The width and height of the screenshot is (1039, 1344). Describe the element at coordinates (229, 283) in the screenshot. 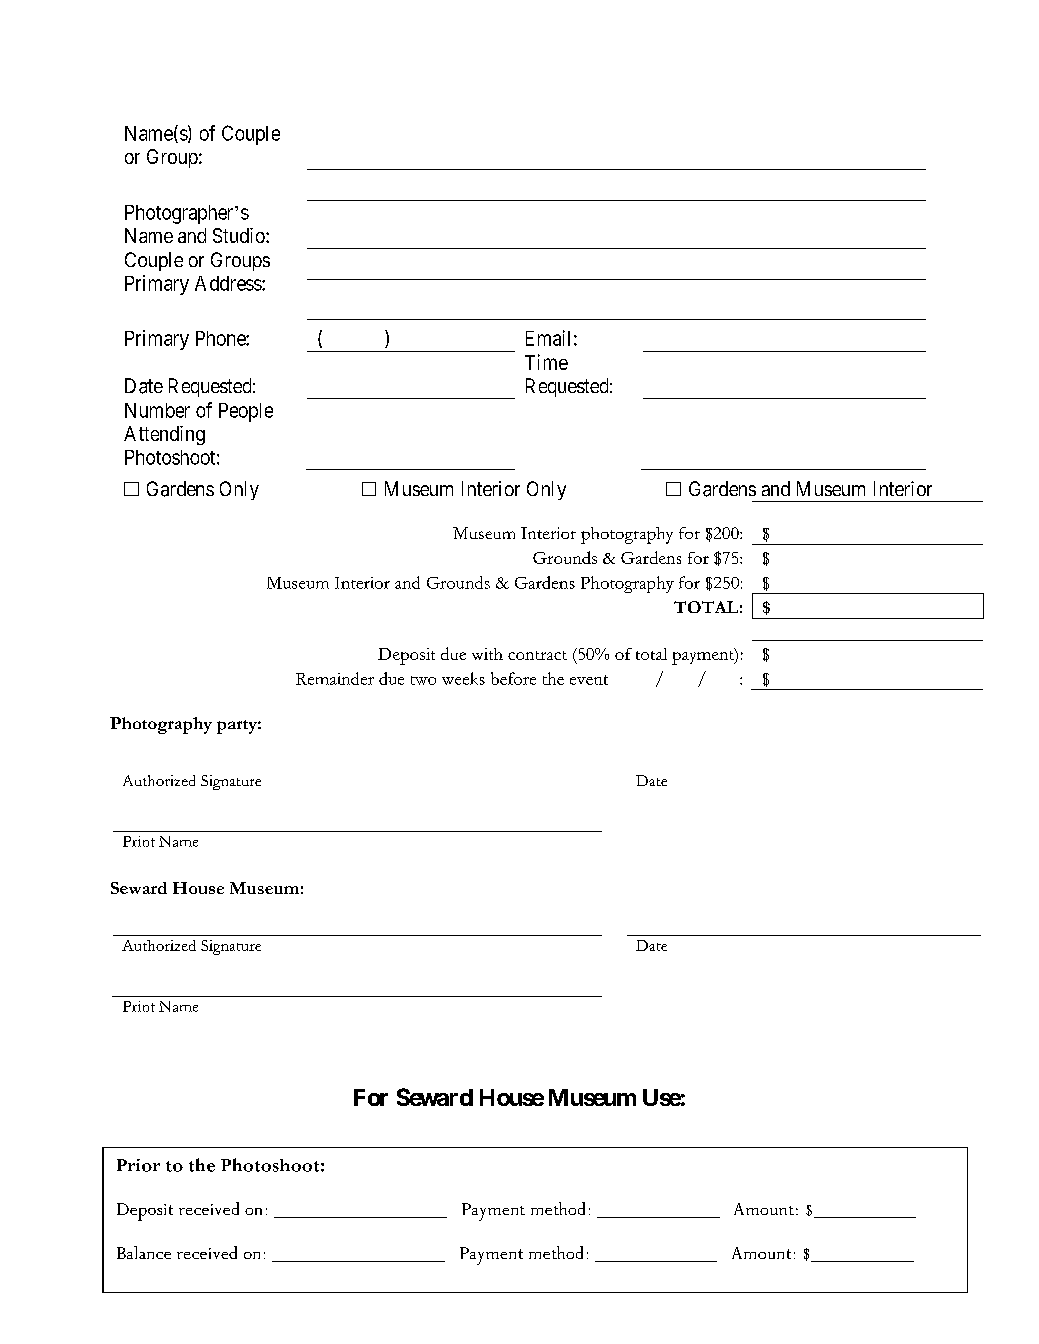

I see `Address` at that location.
